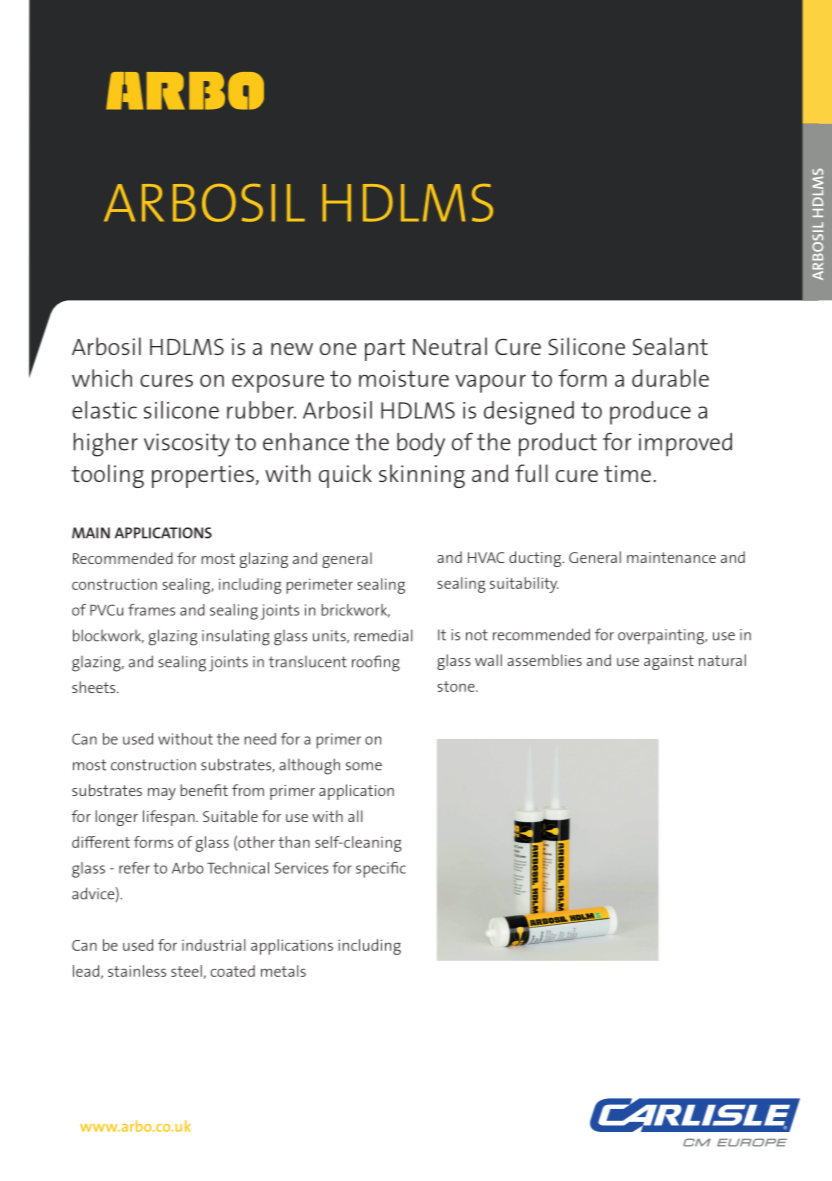  I want to click on ducting, so click(536, 559).
